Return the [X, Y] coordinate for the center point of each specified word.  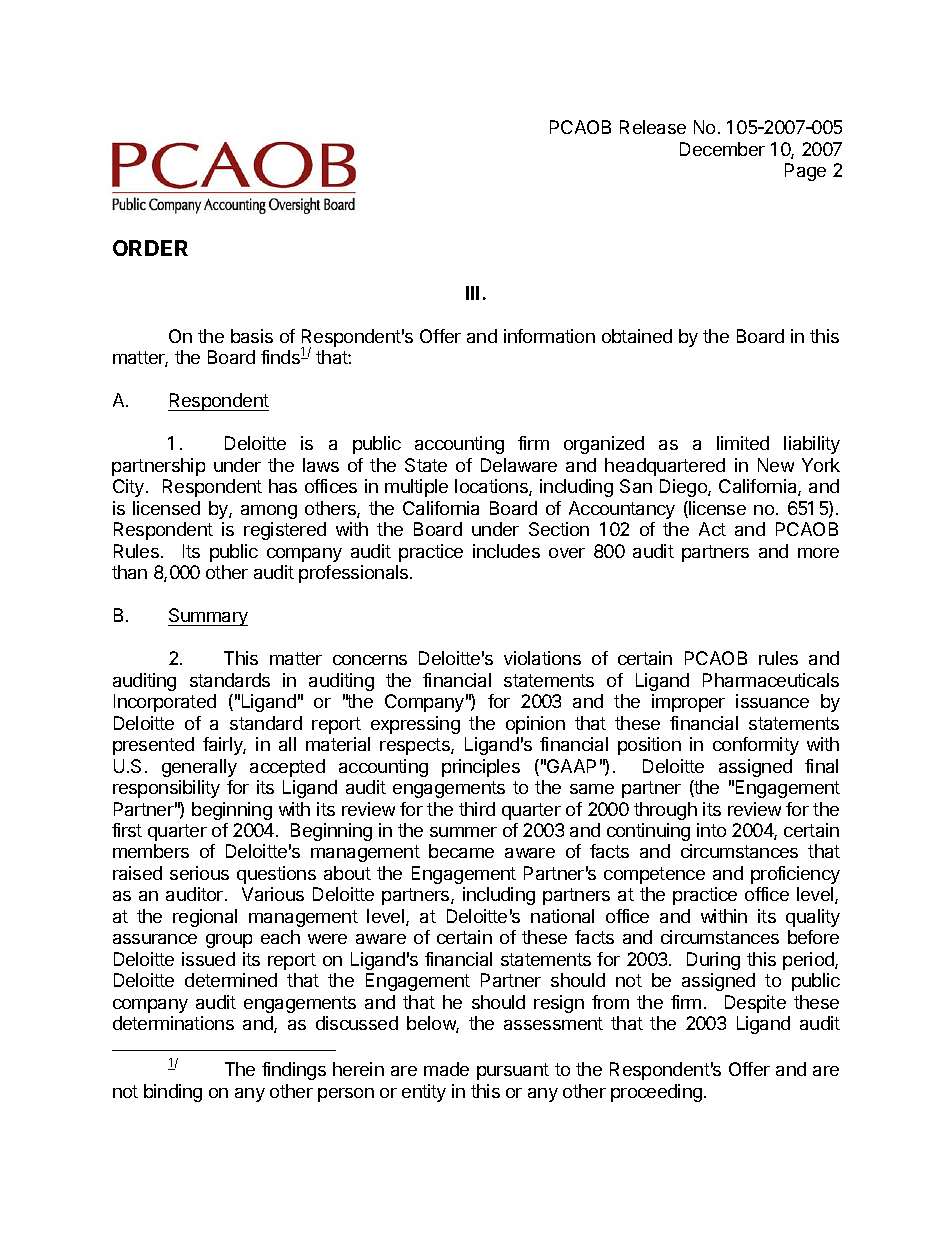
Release [653, 127]
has [283, 486]
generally [199, 768]
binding [173, 1093]
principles [481, 768]
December [722, 149]
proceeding [656, 1093]
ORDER [150, 248]
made [446, 1069]
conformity [756, 746]
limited [743, 443]
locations [492, 487]
